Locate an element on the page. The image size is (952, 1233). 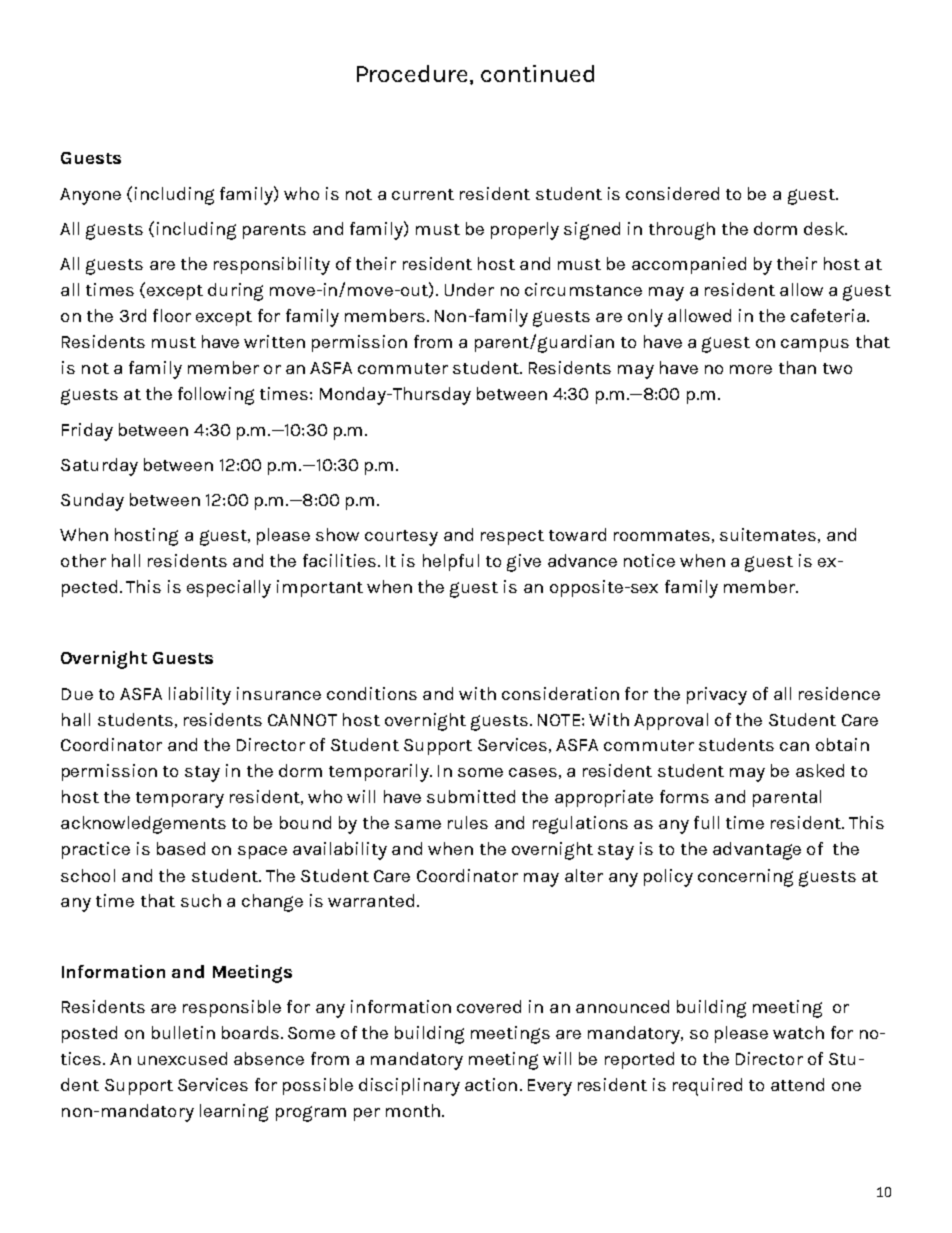
respect is located at coordinates (512, 537).
